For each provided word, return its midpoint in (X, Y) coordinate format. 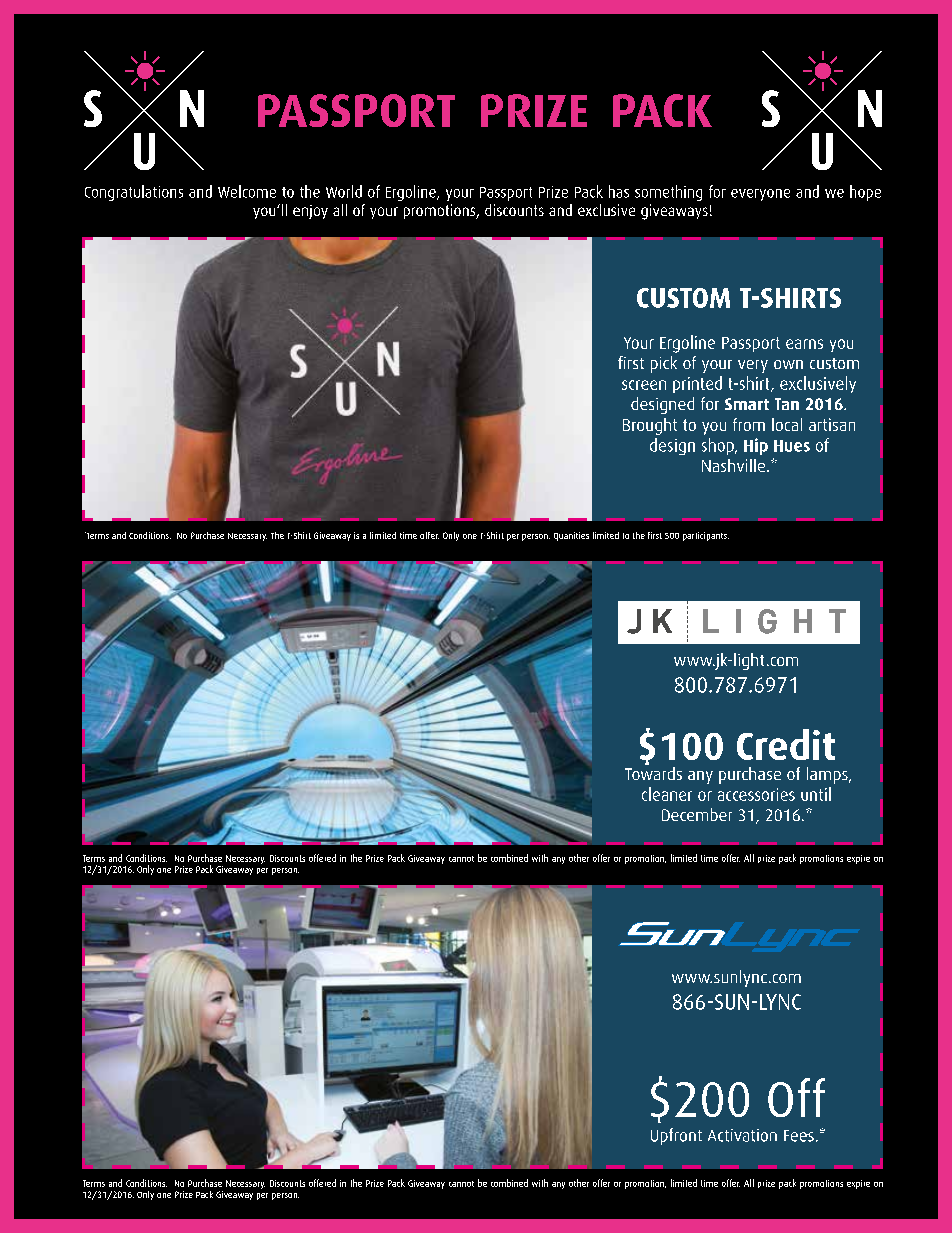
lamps (828, 775)
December (697, 814)
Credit (786, 744)
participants (706, 536)
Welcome (247, 191)
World (344, 191)
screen (644, 385)
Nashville (735, 465)
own (788, 364)
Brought (650, 426)
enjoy (310, 212)
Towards (653, 772)
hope (865, 193)
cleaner (667, 794)
